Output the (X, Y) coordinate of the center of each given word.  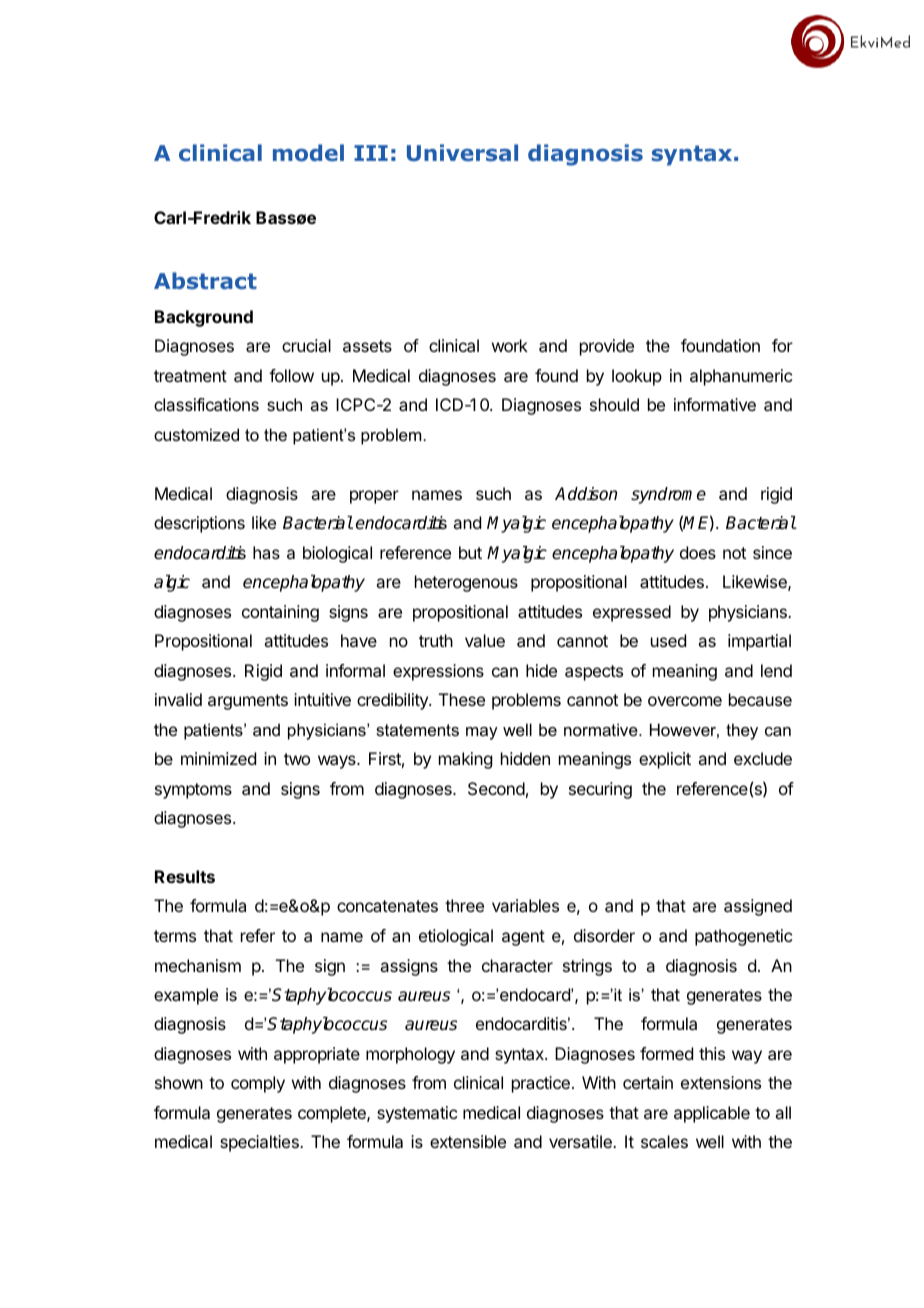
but (470, 552)
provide (607, 347)
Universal (462, 152)
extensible (468, 1141)
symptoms (193, 791)
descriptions (199, 524)
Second (496, 788)
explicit (665, 760)
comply (258, 1084)
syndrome (668, 495)
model (308, 153)
